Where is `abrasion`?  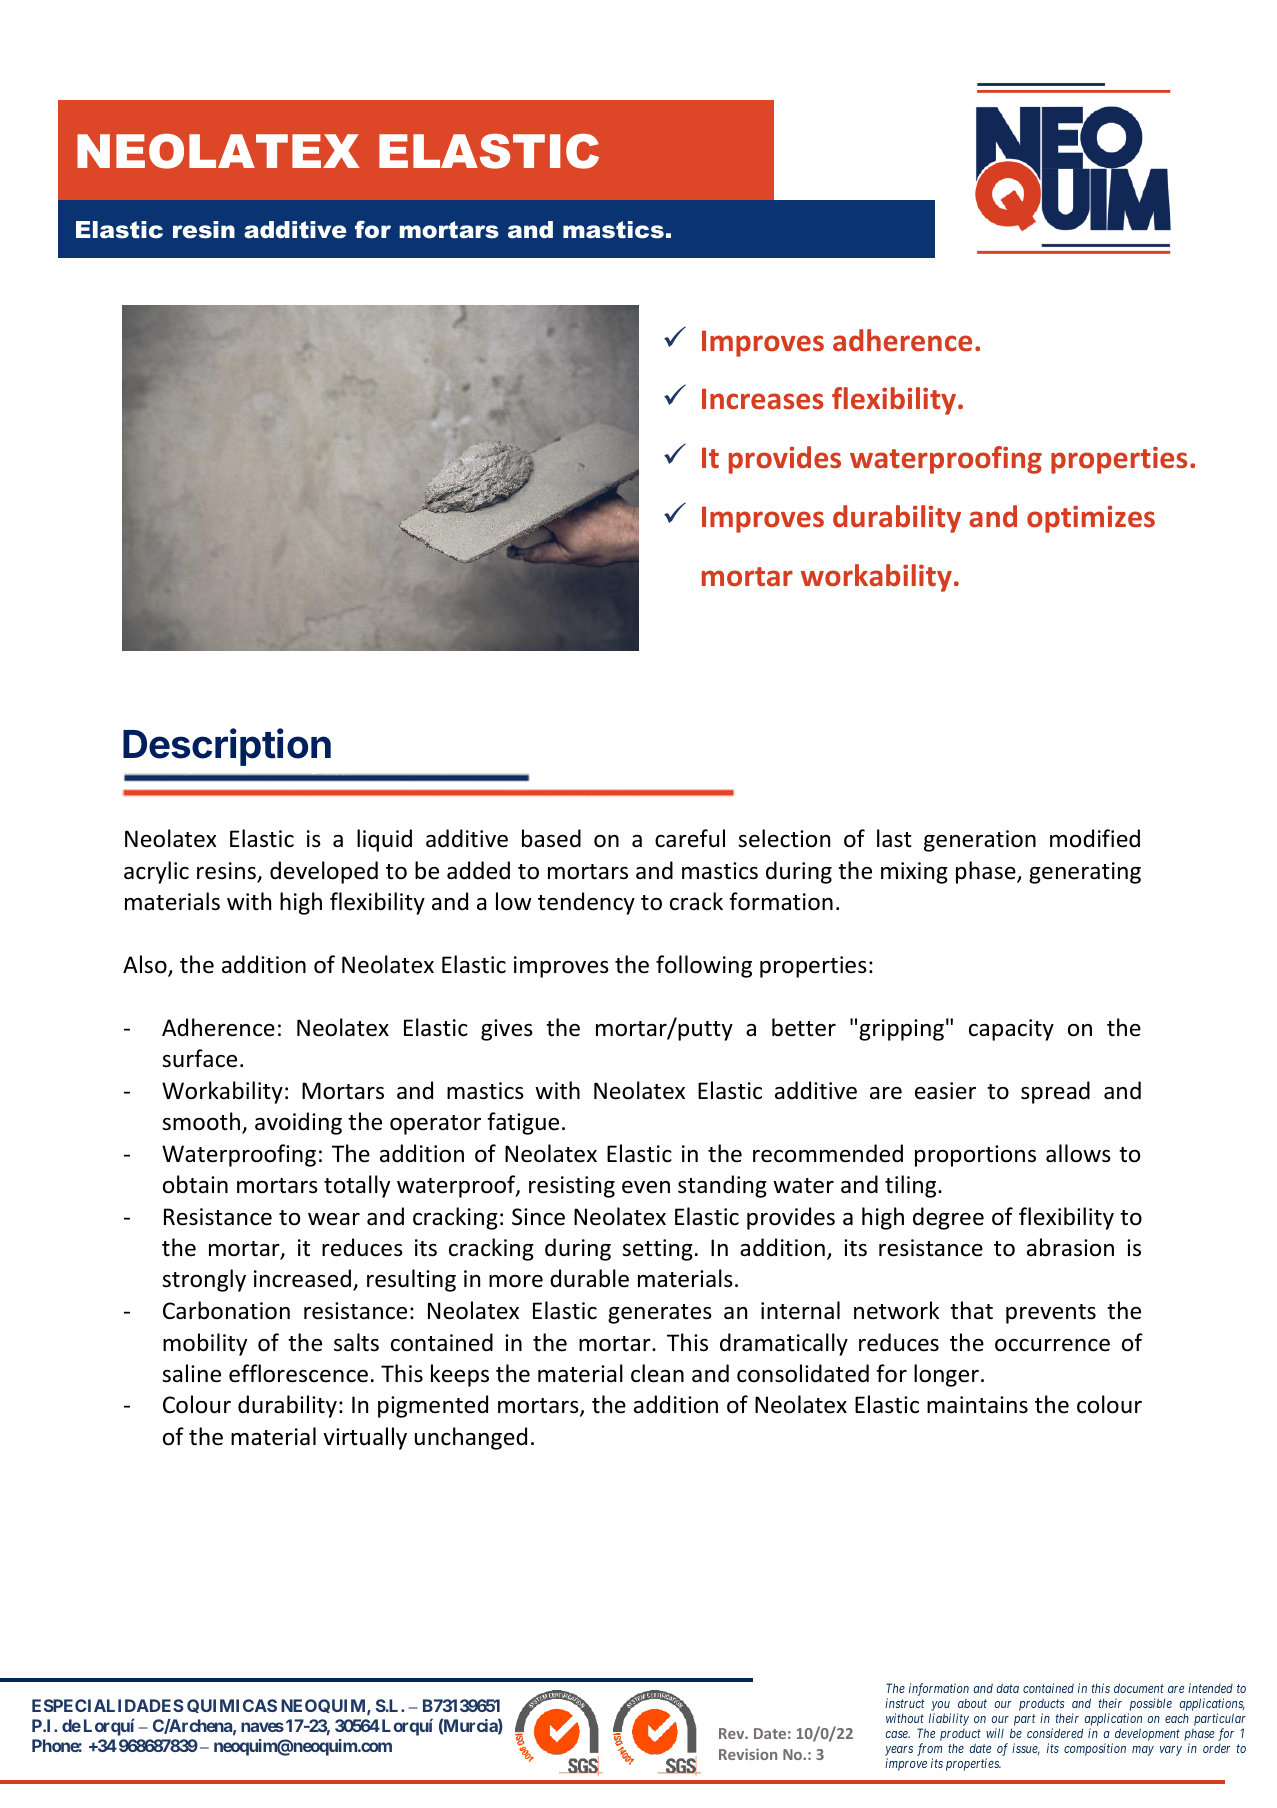
abrasion is located at coordinates (1070, 1247).
